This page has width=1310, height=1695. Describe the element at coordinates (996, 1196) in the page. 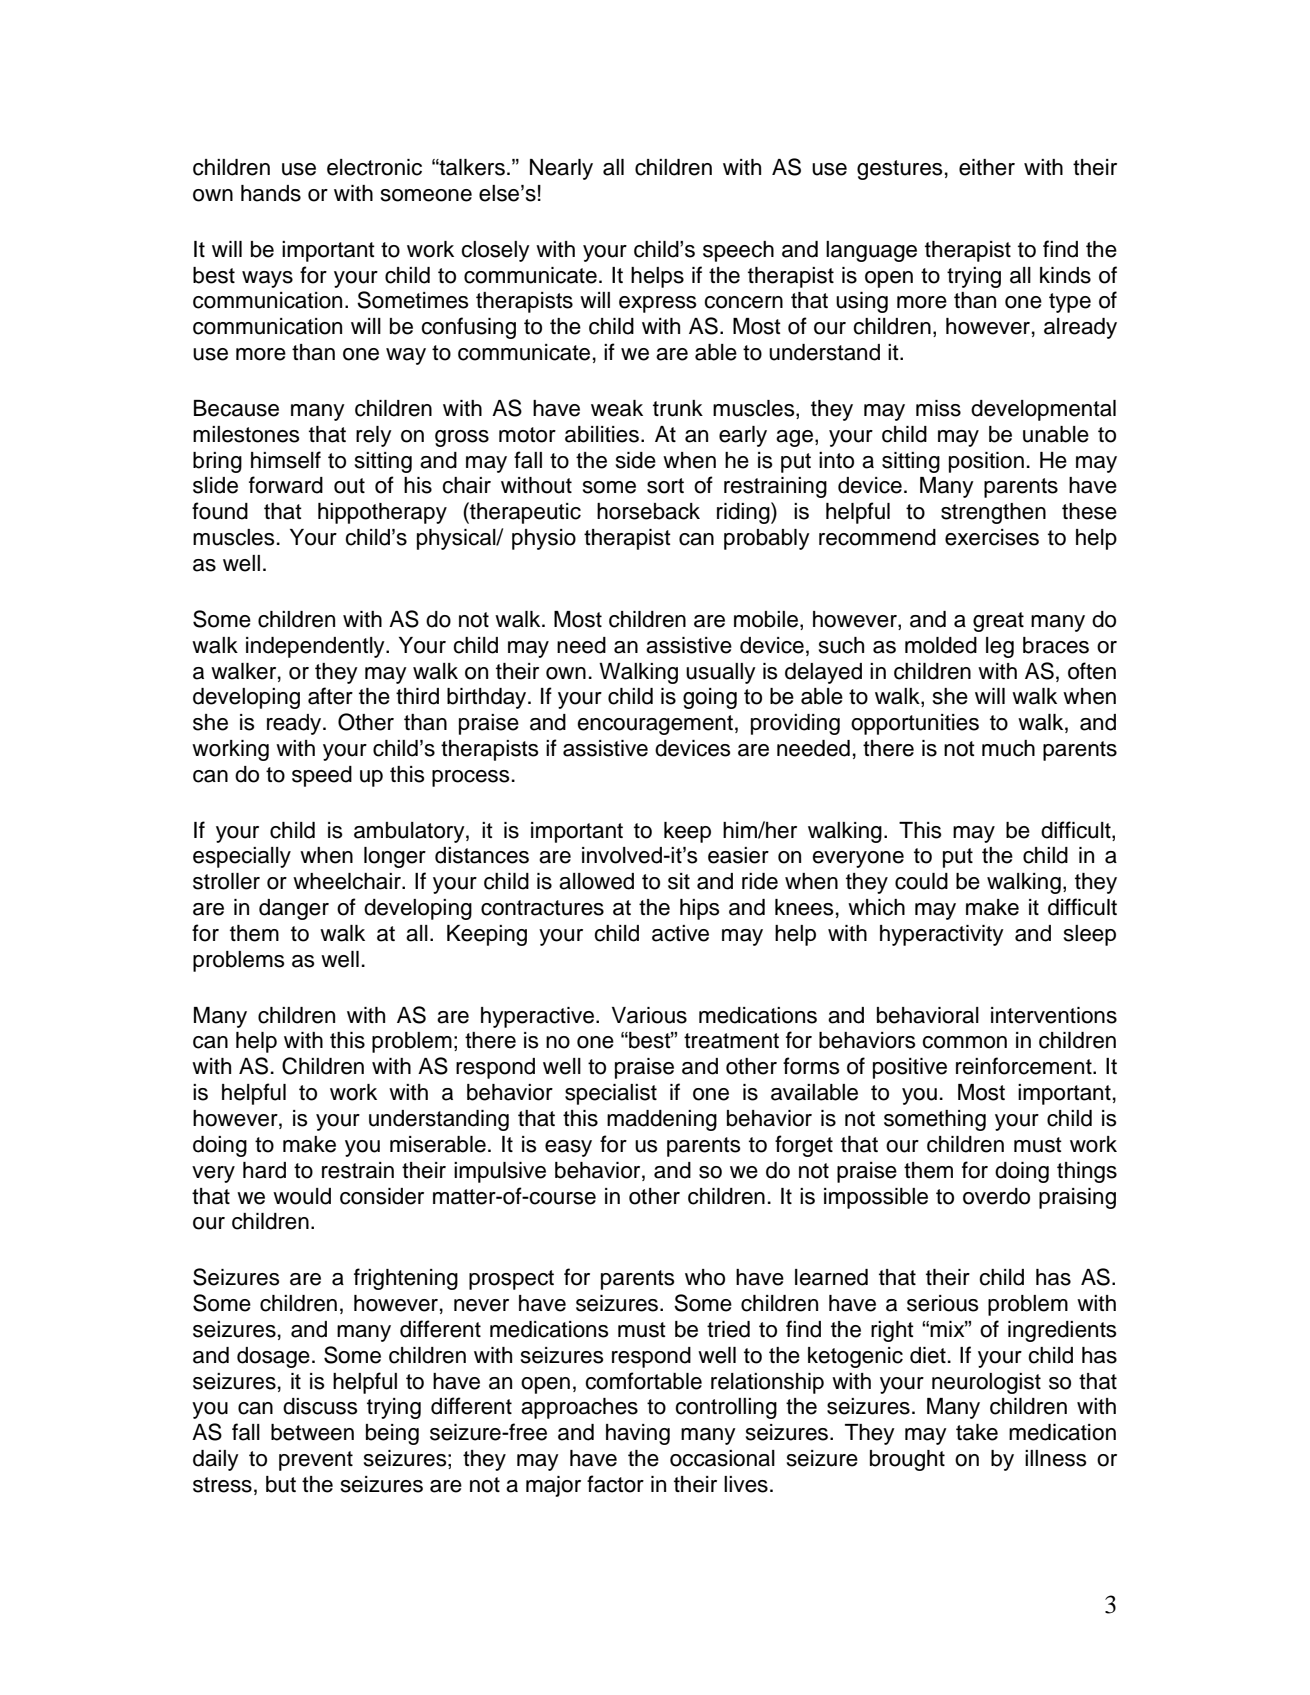

I see `overdo` at that location.
